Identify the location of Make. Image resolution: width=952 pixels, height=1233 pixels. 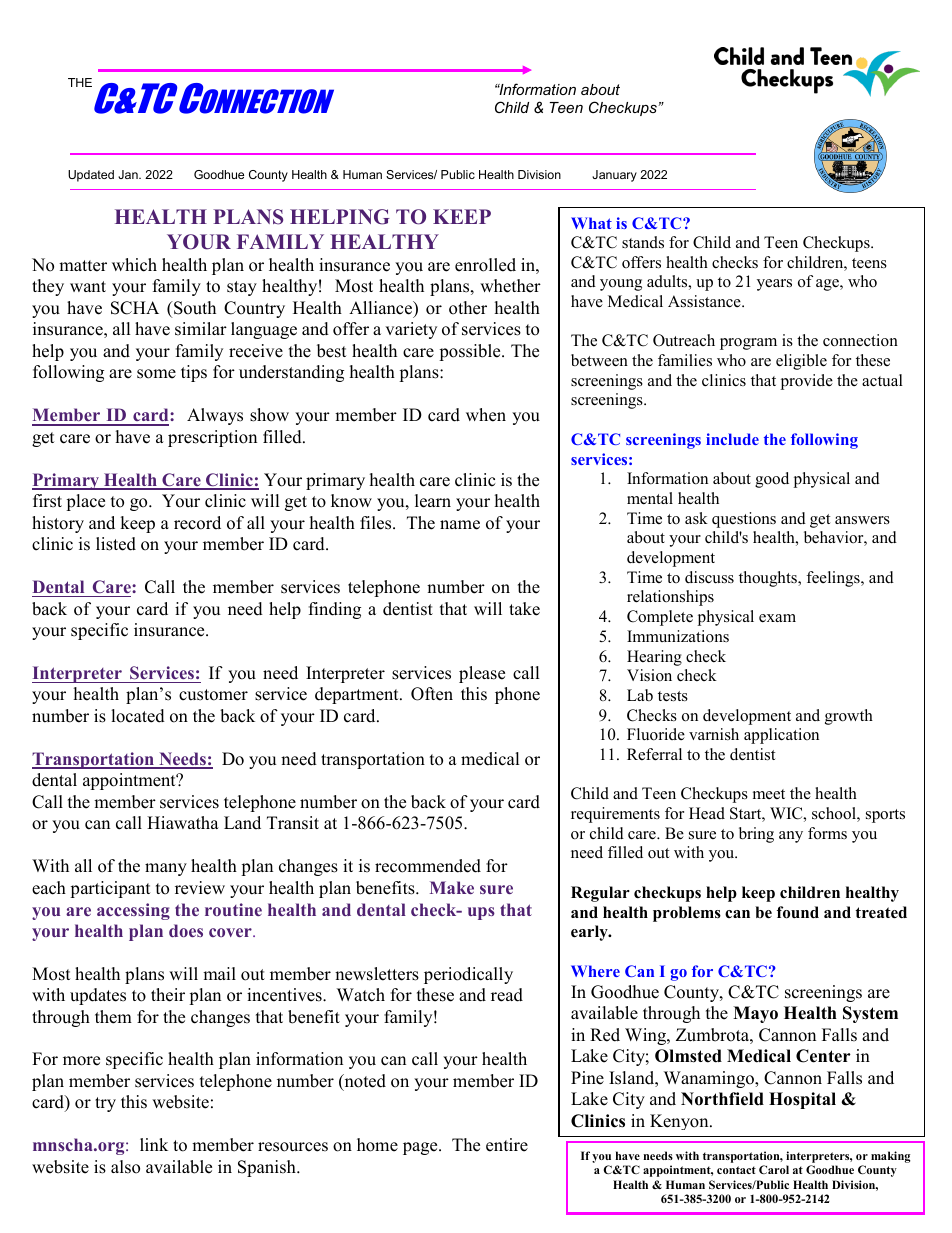
(452, 887).
